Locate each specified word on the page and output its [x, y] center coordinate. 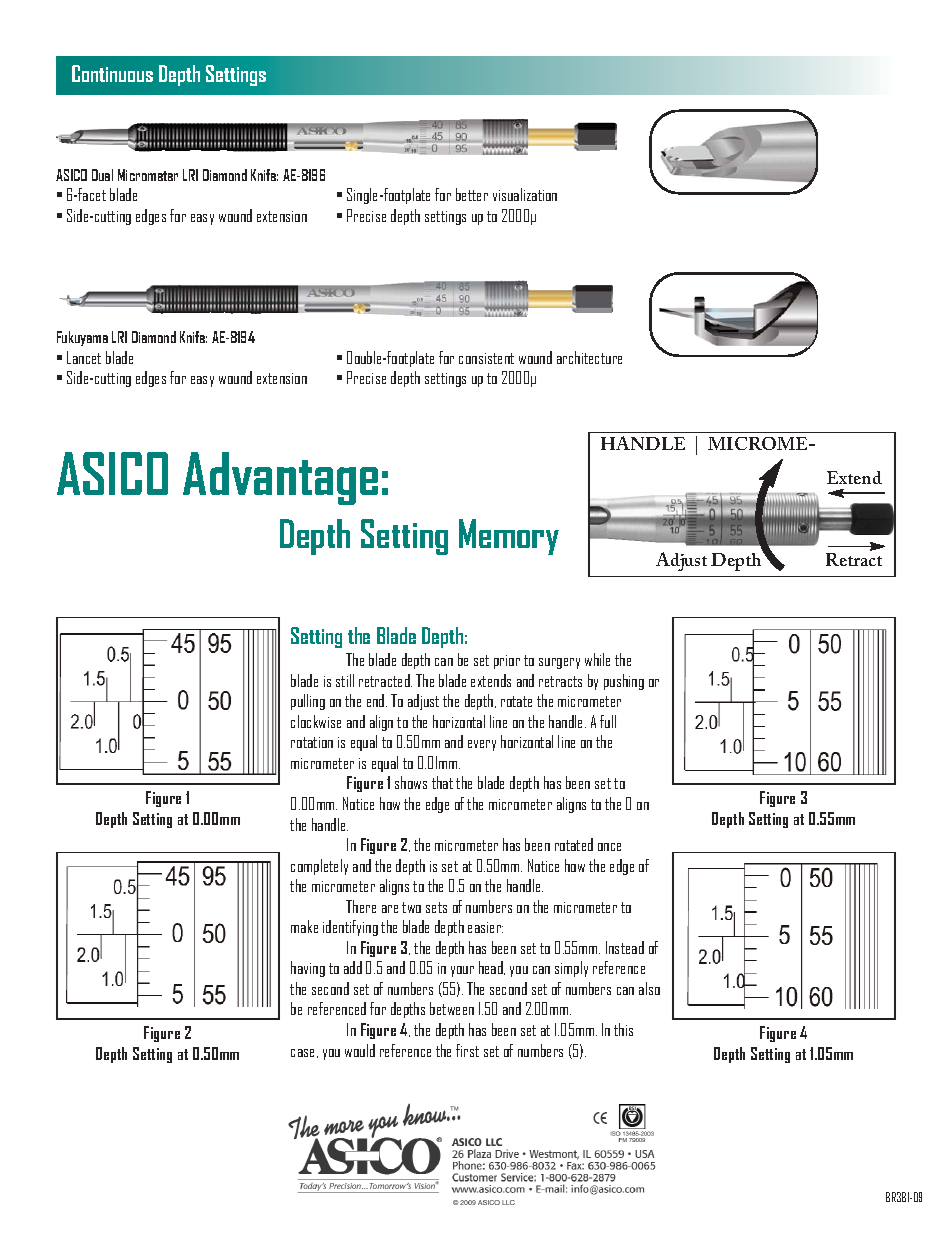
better [472, 194]
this [623, 1029]
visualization [525, 194]
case [304, 1053]
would [360, 1050]
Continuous [112, 73]
